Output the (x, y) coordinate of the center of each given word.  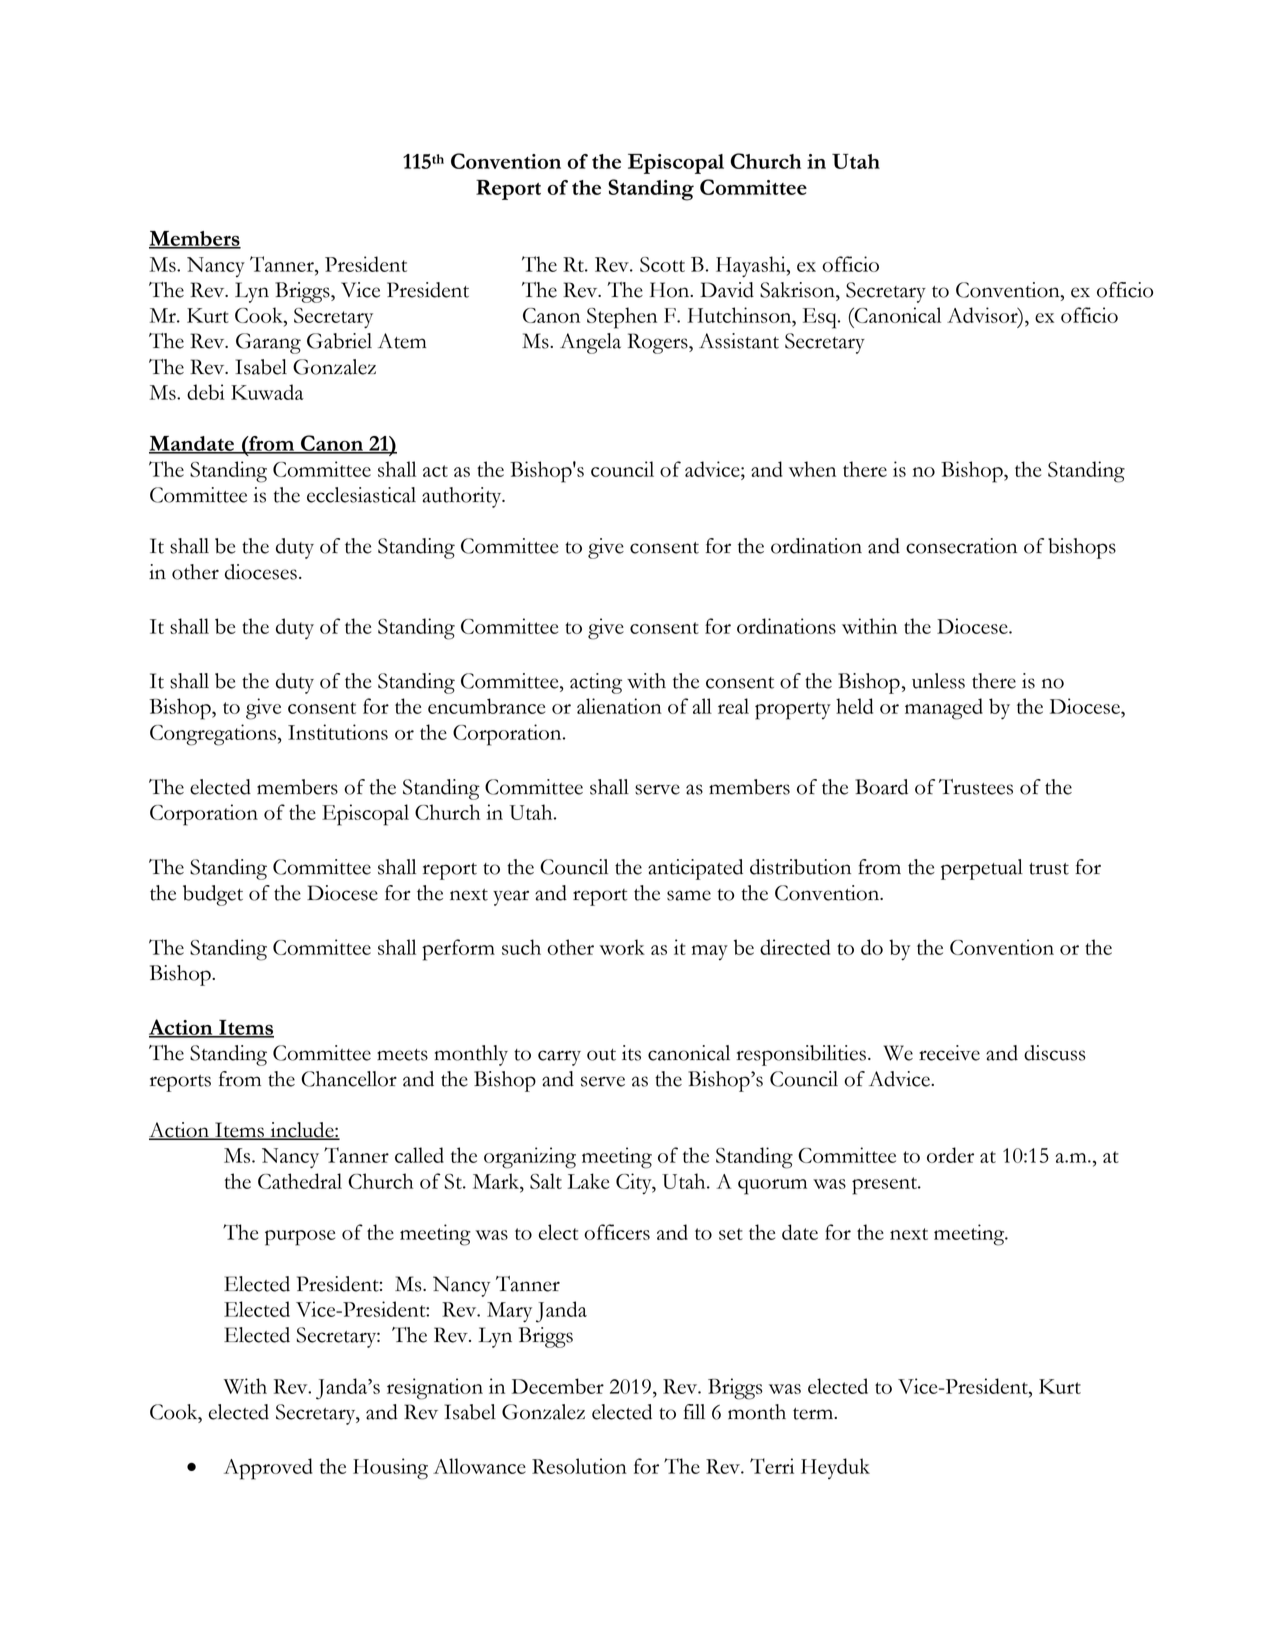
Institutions (338, 732)
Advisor (983, 316)
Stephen (622, 318)
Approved (268, 1469)
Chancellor (349, 1079)
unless (938, 681)
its (631, 1053)
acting (596, 683)
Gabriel (339, 341)
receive (949, 1053)
